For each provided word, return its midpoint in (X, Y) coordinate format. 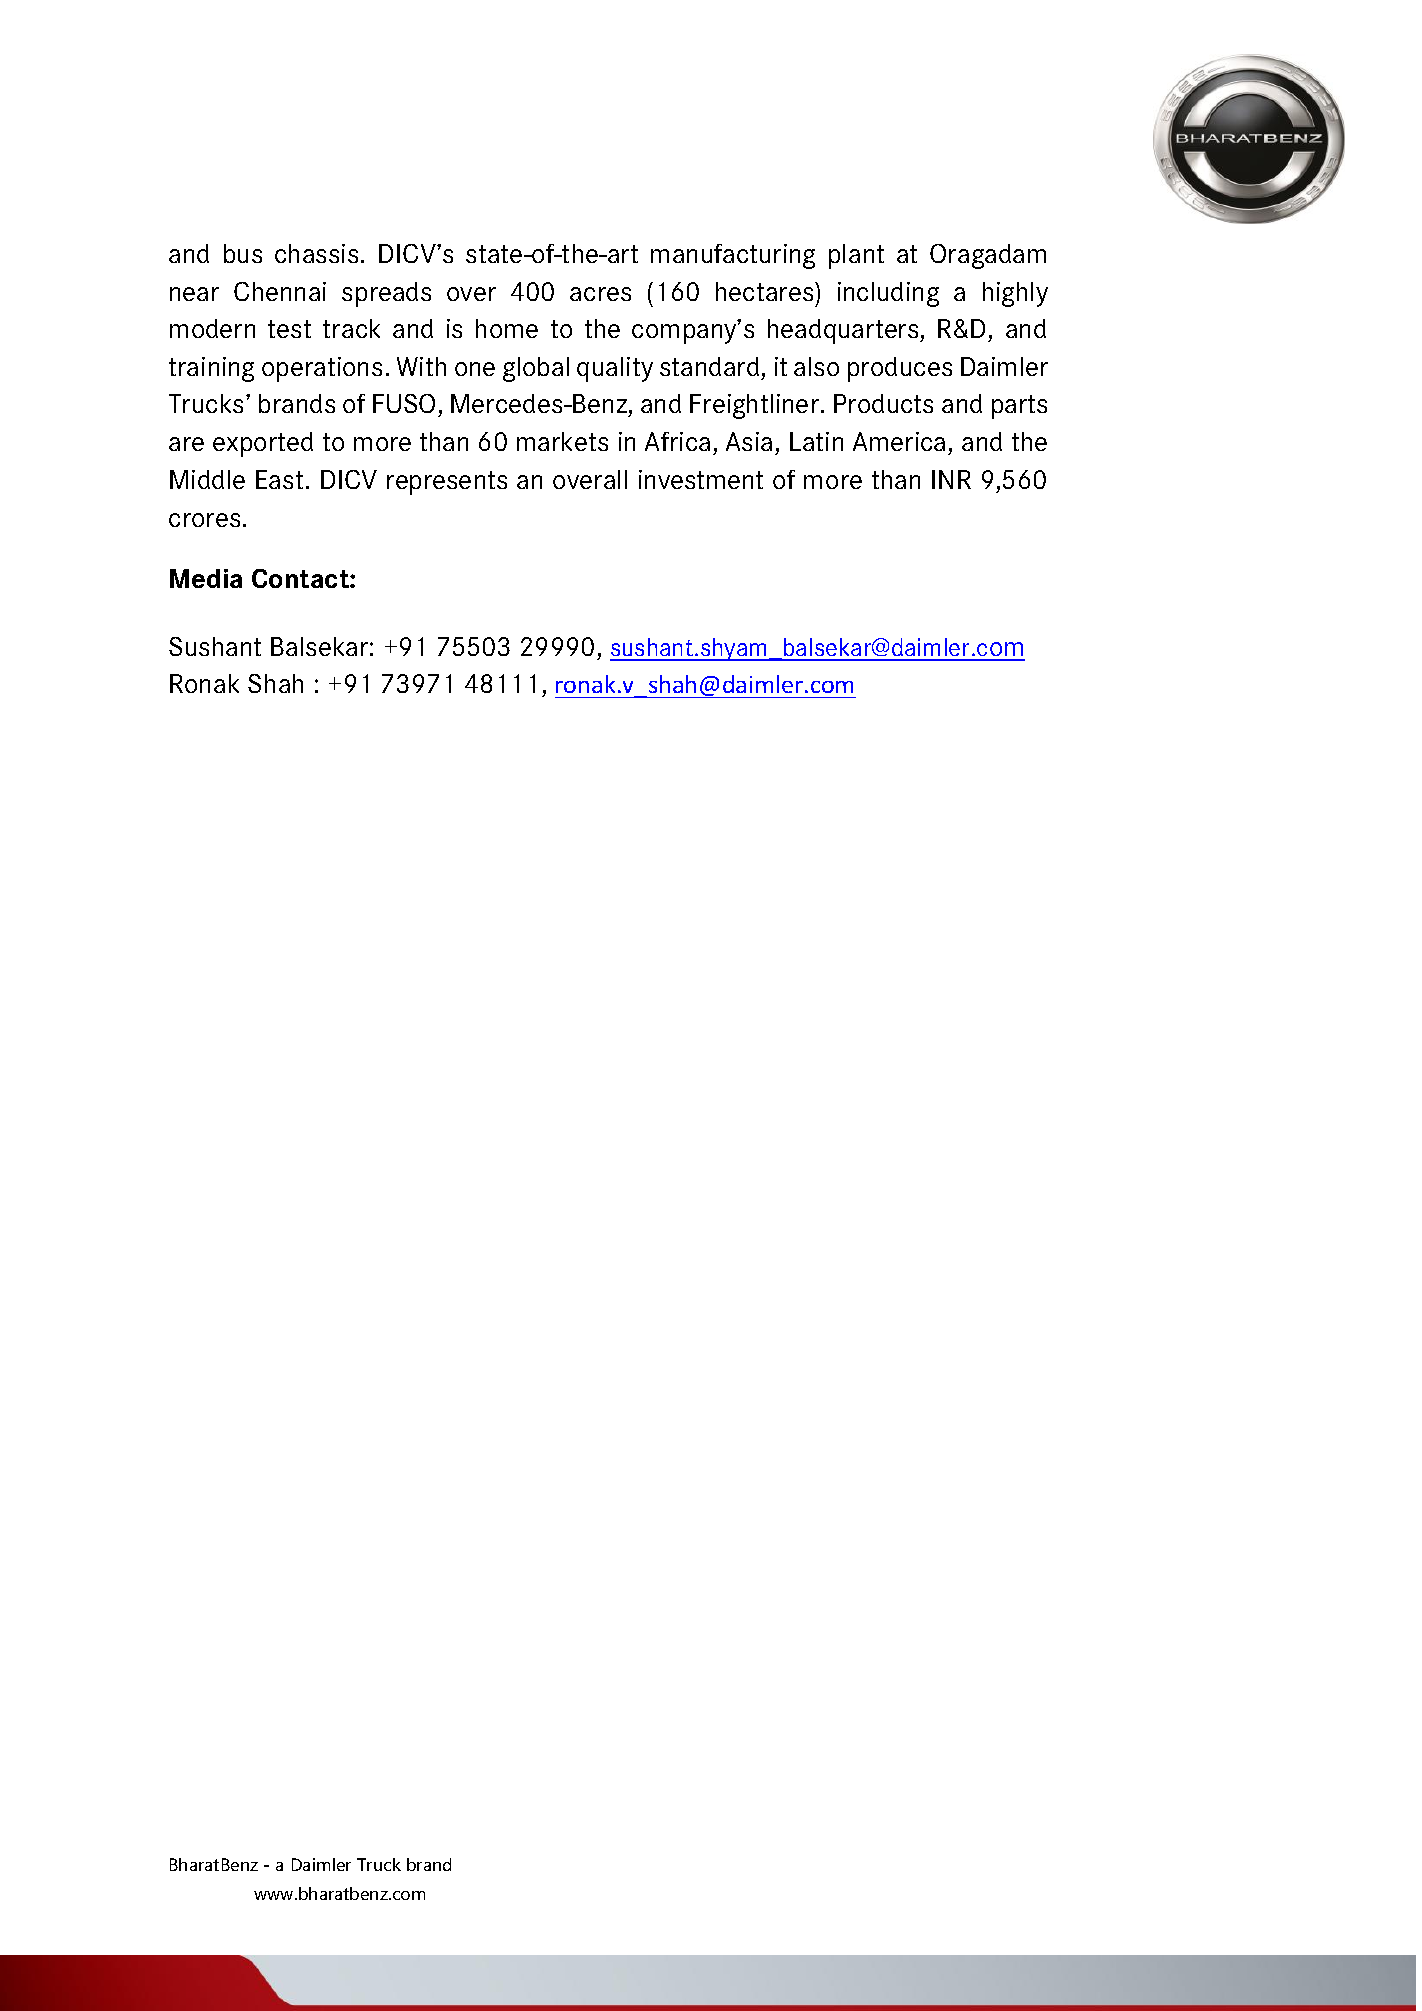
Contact (301, 578)
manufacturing (733, 256)
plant (856, 256)
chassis (316, 253)
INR (951, 479)
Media (206, 578)
